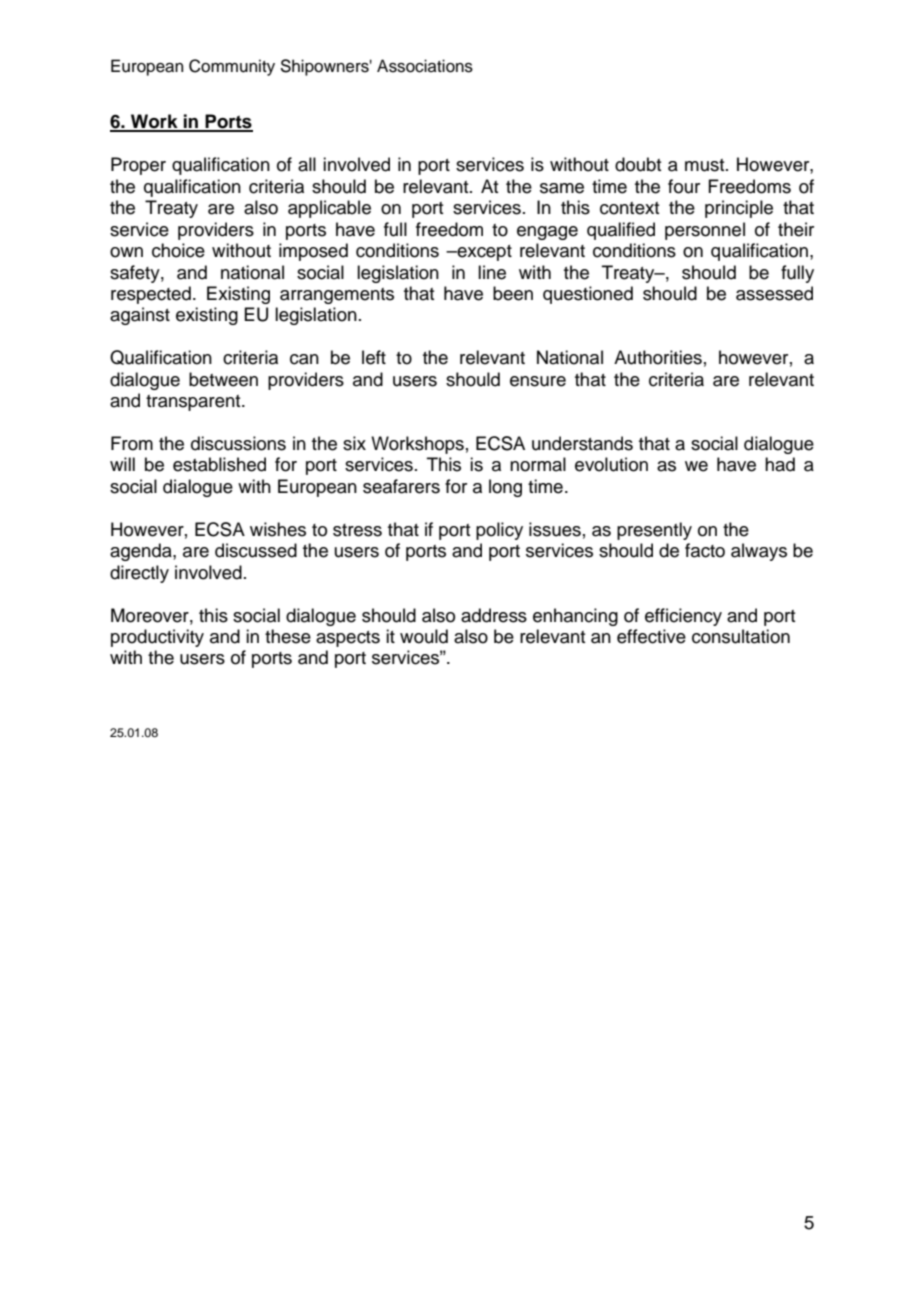 The height and width of the screenshot is (1308, 924). I want to click on policy, so click(499, 531).
